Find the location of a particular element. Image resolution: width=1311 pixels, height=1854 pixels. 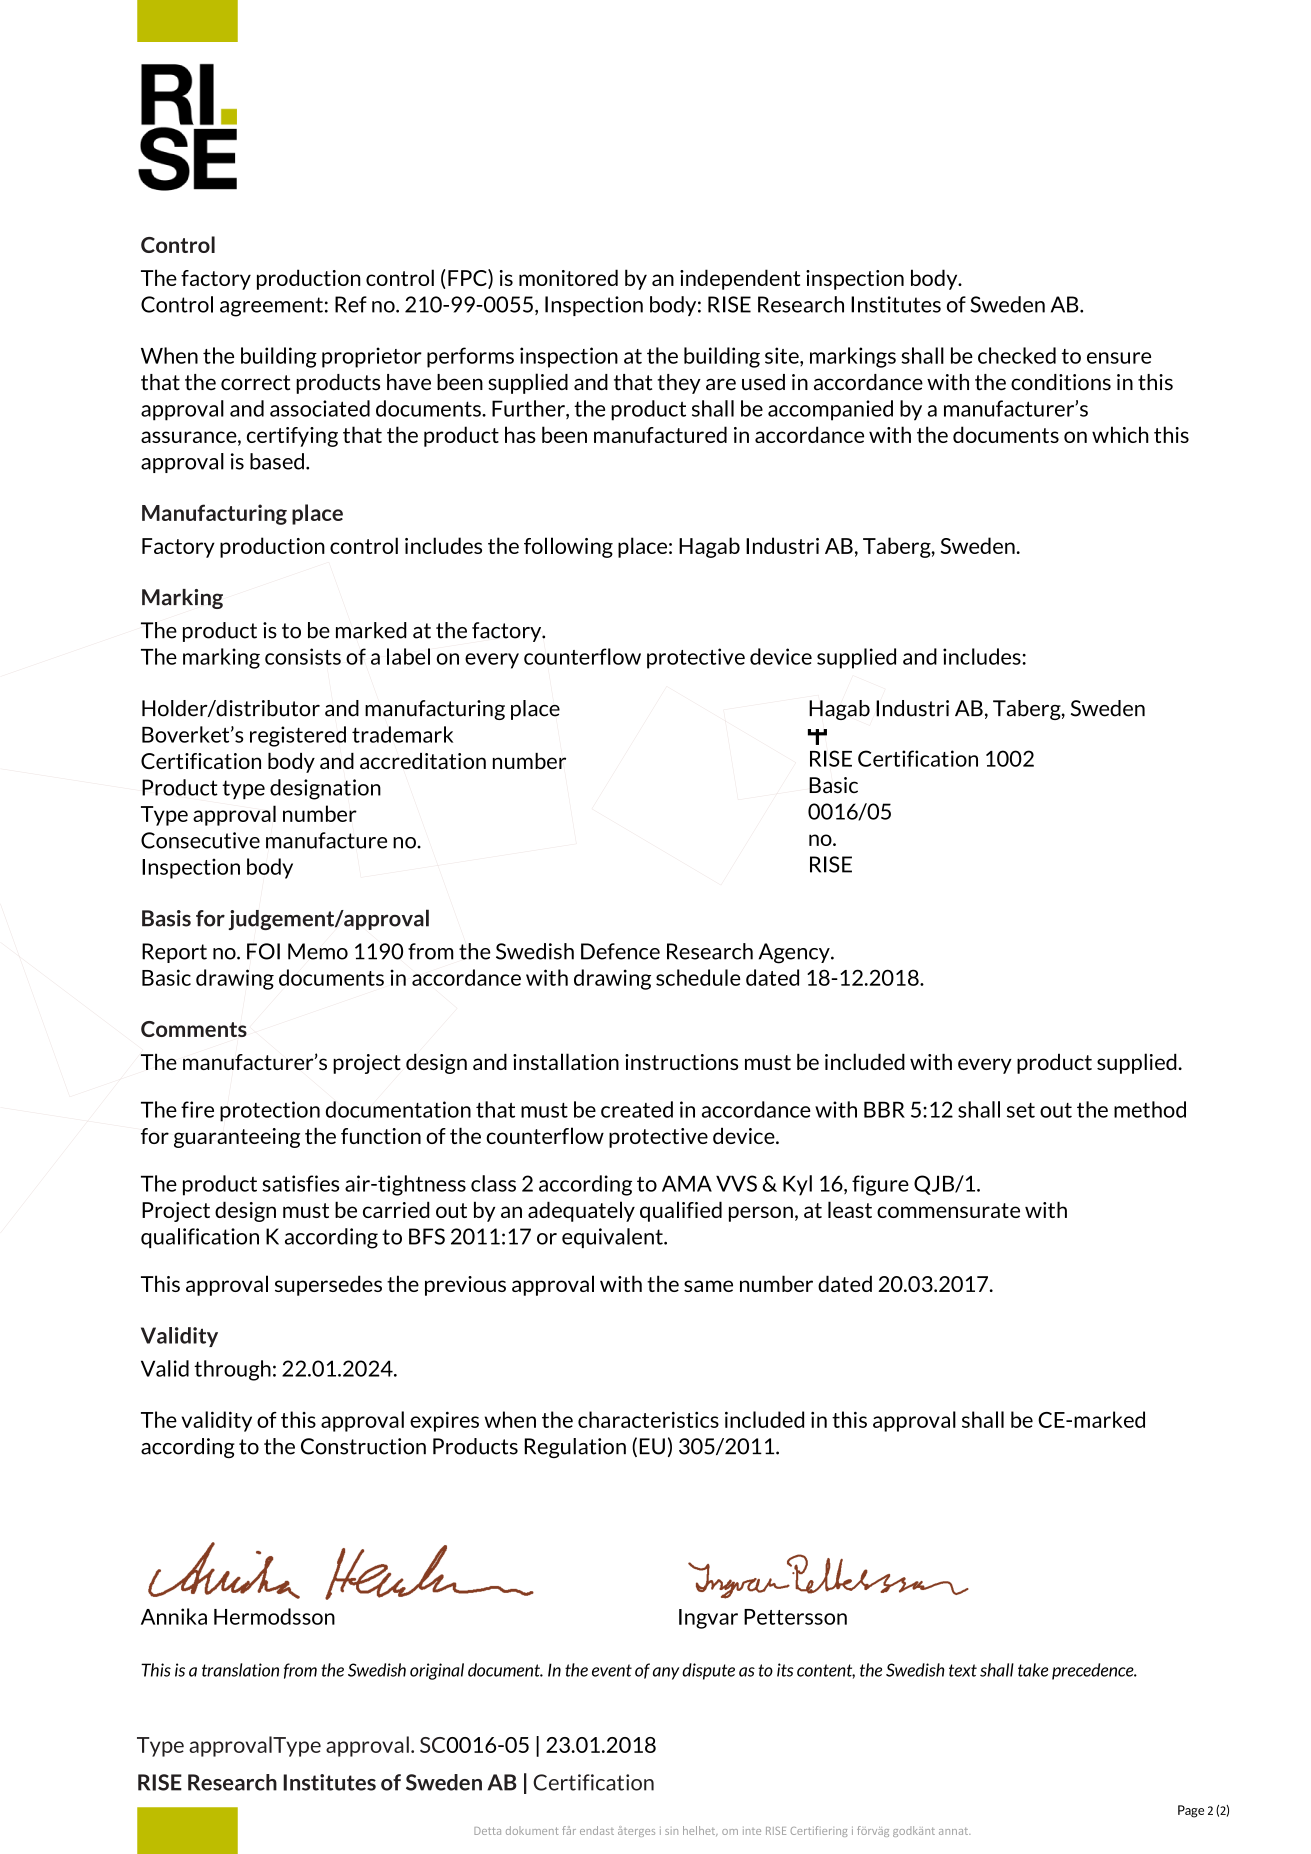

translation is located at coordinates (240, 1670).
